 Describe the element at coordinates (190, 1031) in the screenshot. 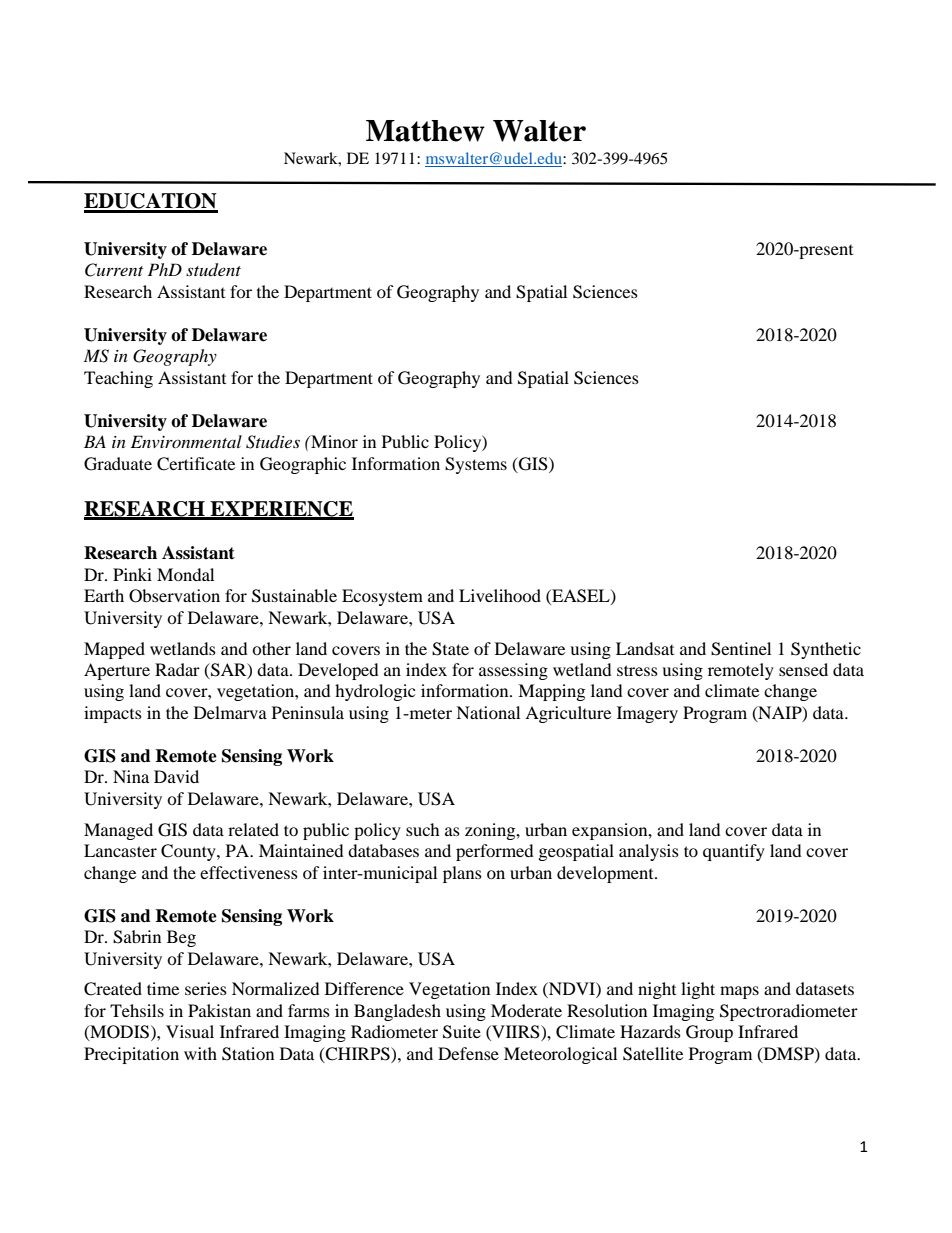

I see `Visual` at that location.
